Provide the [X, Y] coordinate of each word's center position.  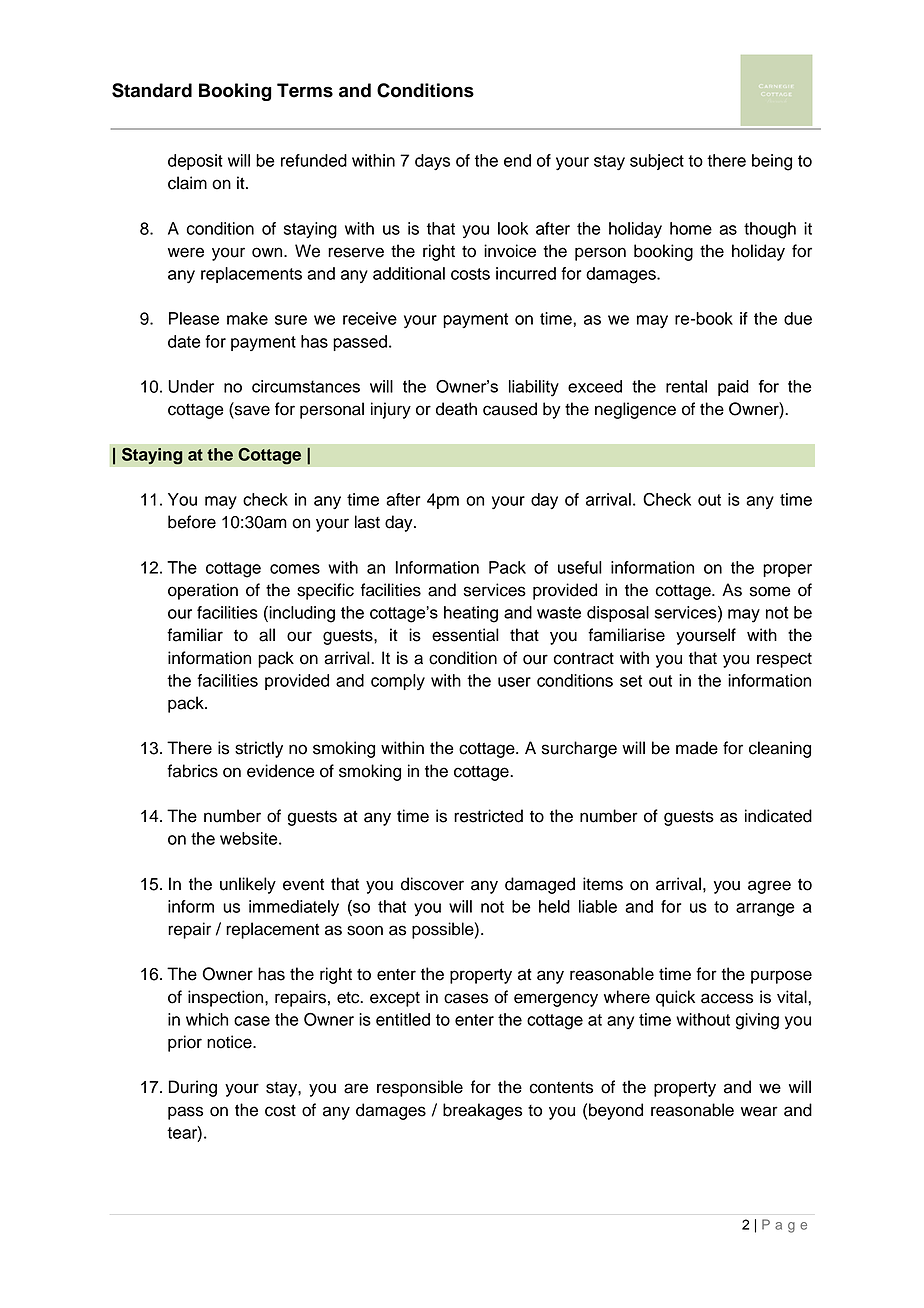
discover [432, 884]
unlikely [248, 885]
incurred [526, 273]
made [697, 748]
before [192, 522]
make [247, 318]
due [798, 318]
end [517, 160]
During [193, 1088]
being [772, 162]
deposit [195, 162]
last [367, 522]
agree [769, 887]
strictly [259, 749]
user [514, 682]
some [770, 591]
